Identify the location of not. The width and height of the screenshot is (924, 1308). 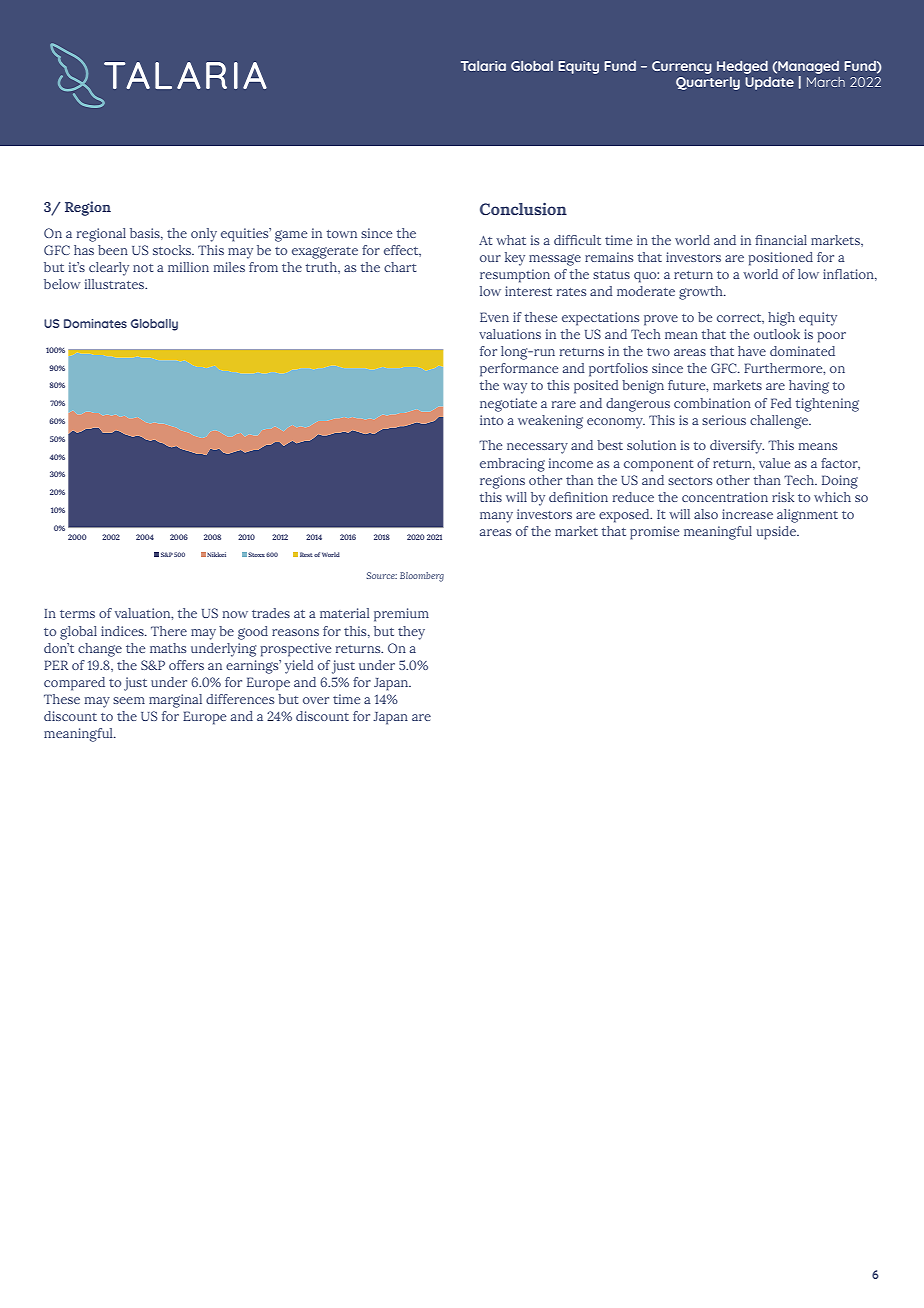
(143, 268).
